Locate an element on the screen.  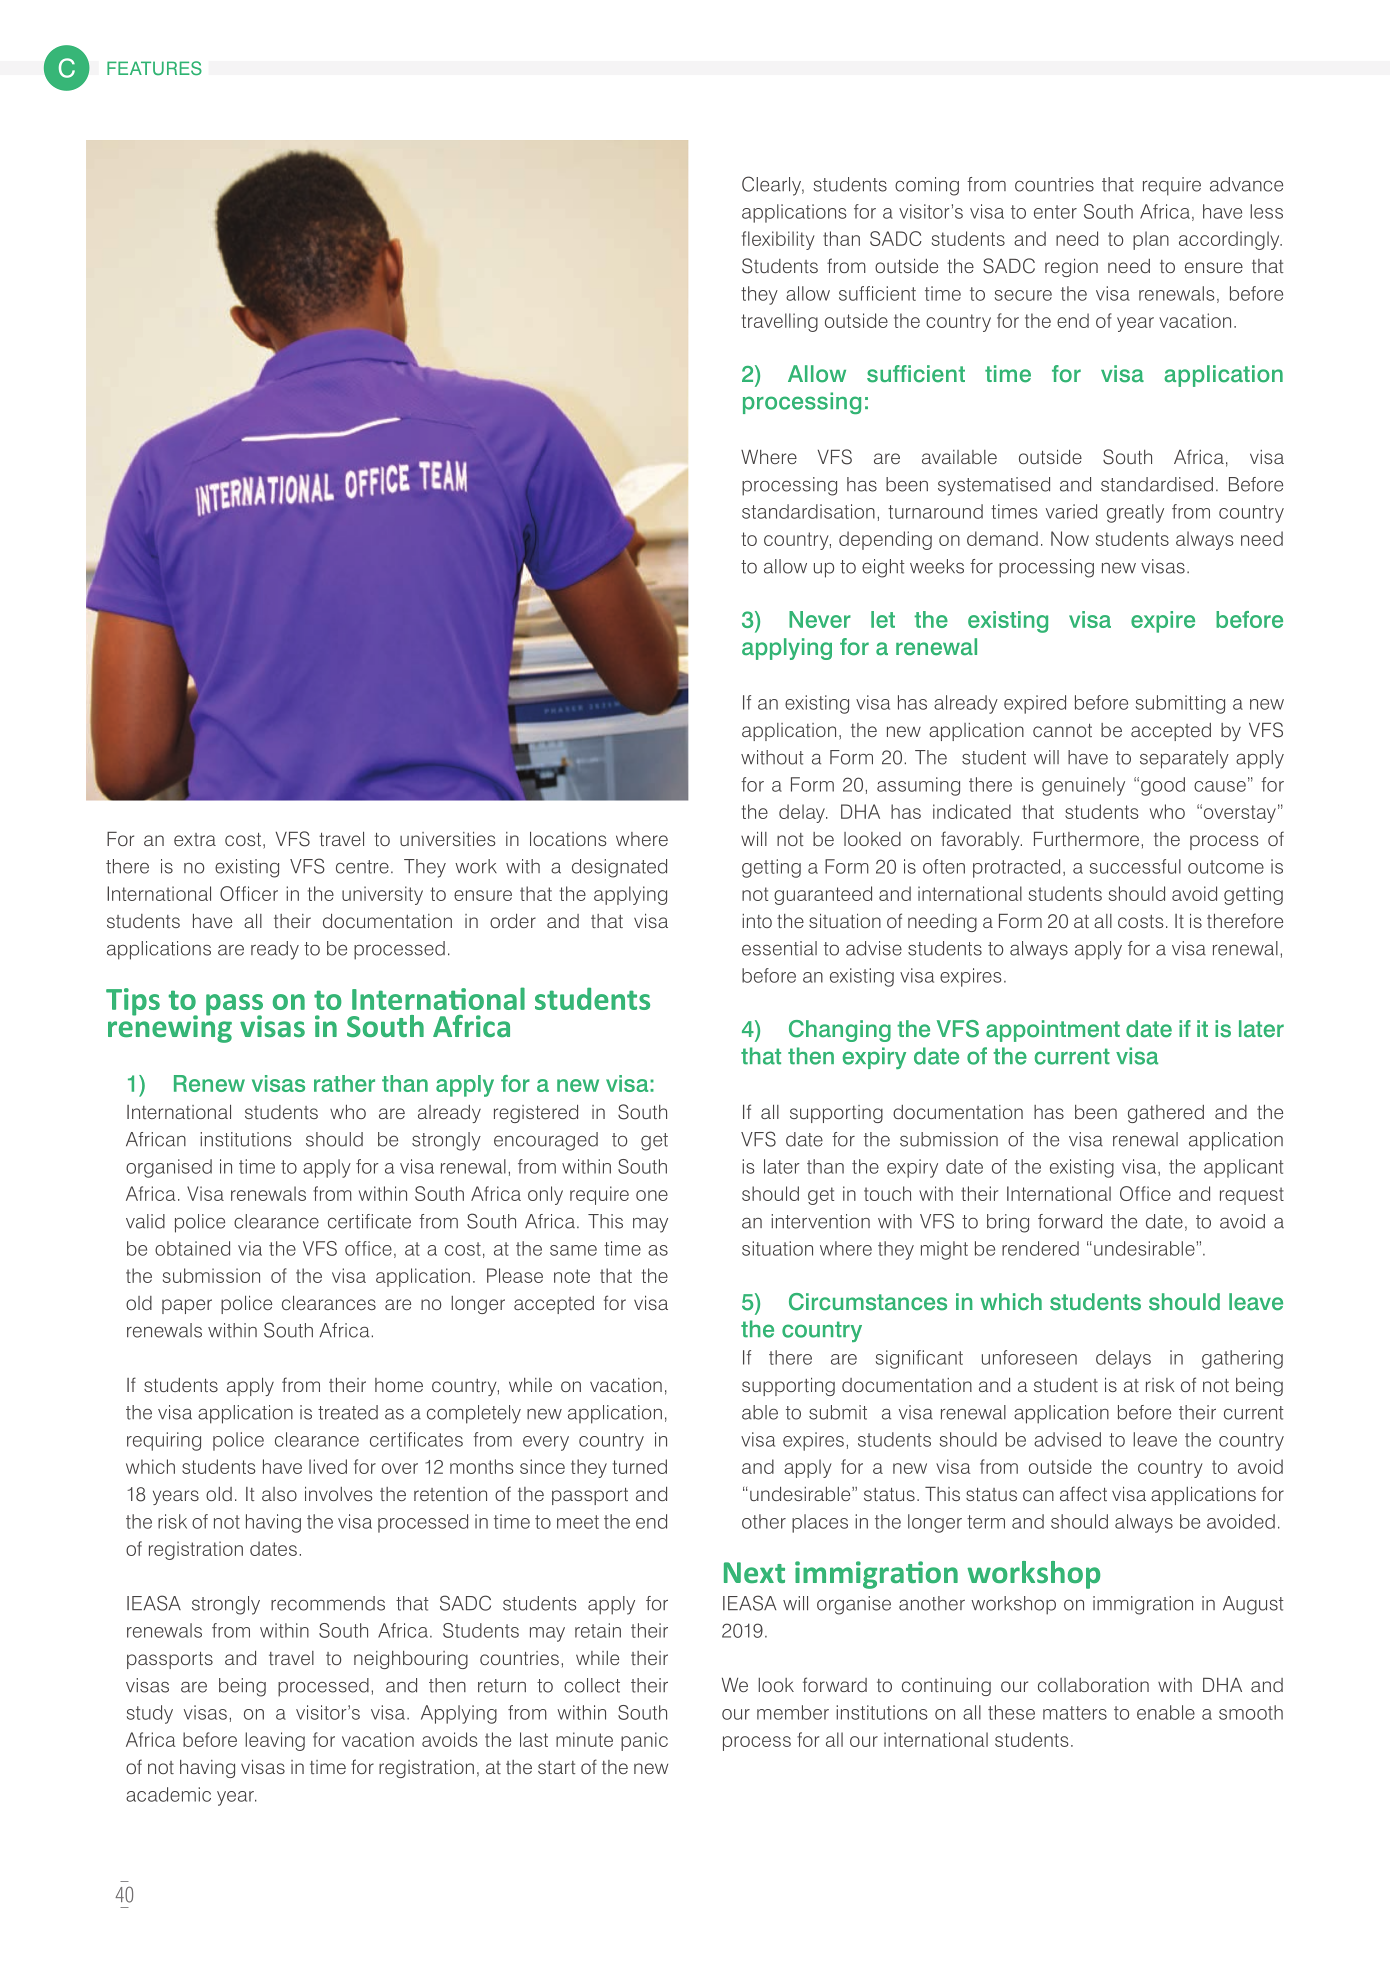
cannot is located at coordinates (1062, 730).
